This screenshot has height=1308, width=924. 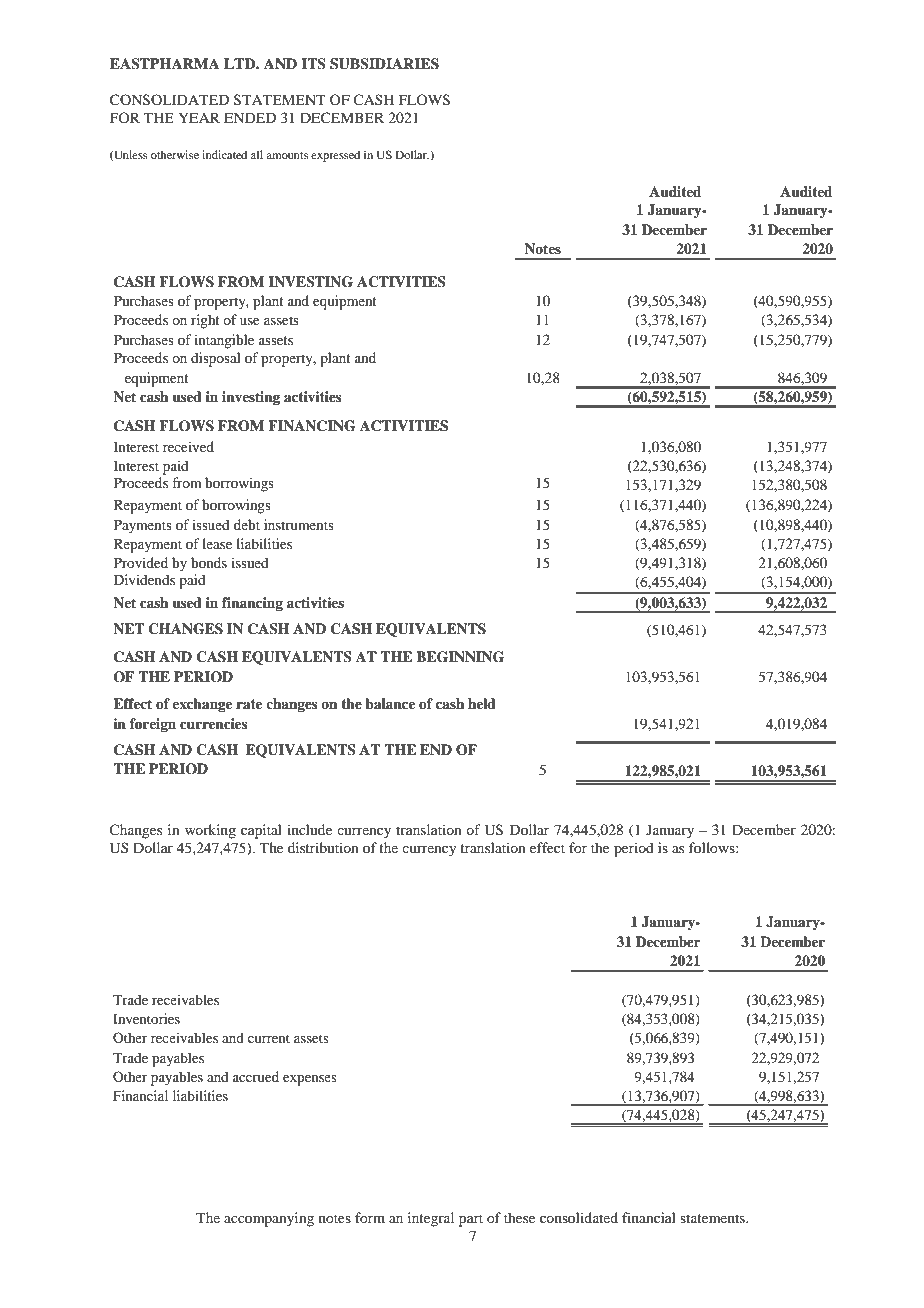 I want to click on BEGINNING, so click(x=460, y=657).
